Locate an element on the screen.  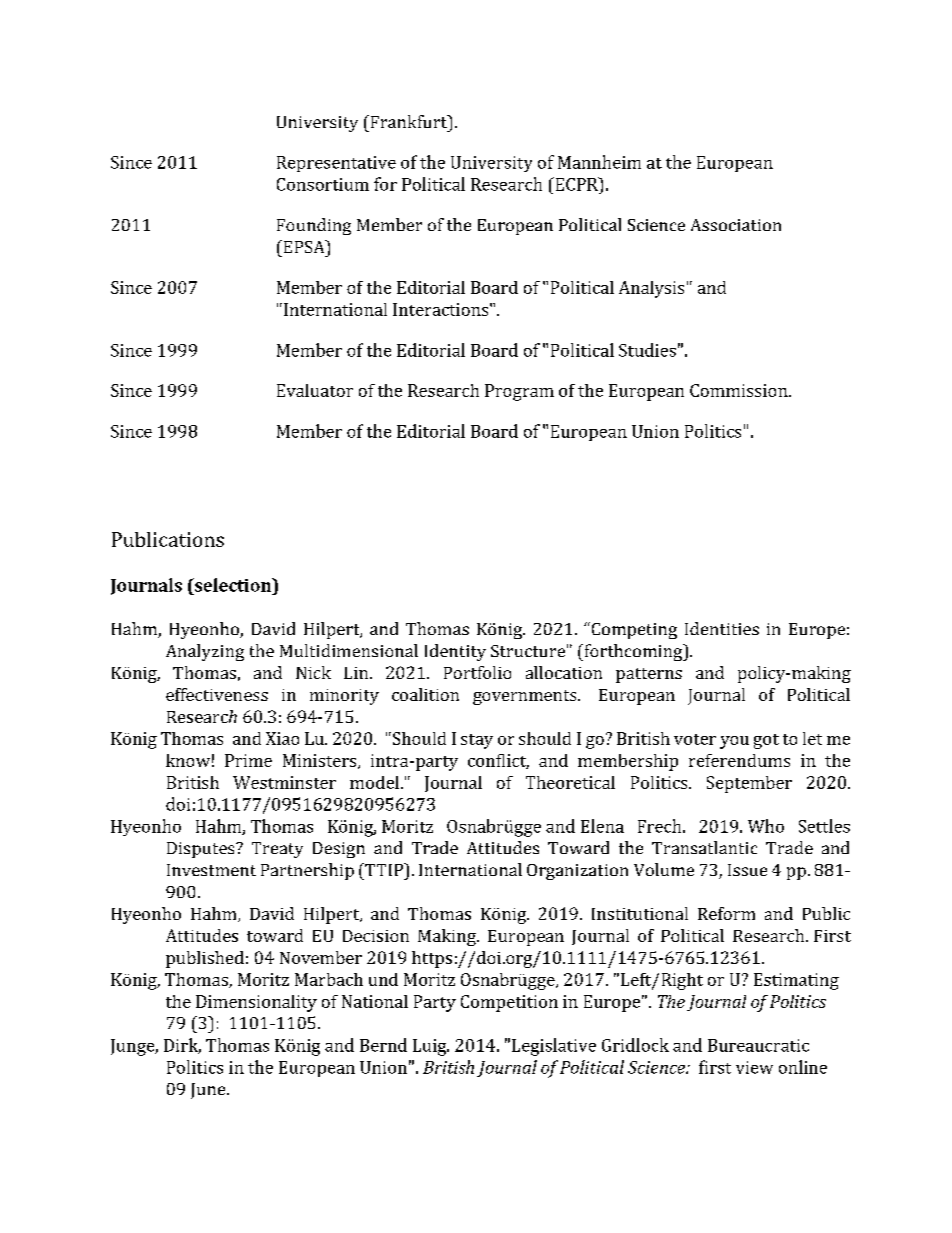
Consortium is located at coordinates (323, 184).
